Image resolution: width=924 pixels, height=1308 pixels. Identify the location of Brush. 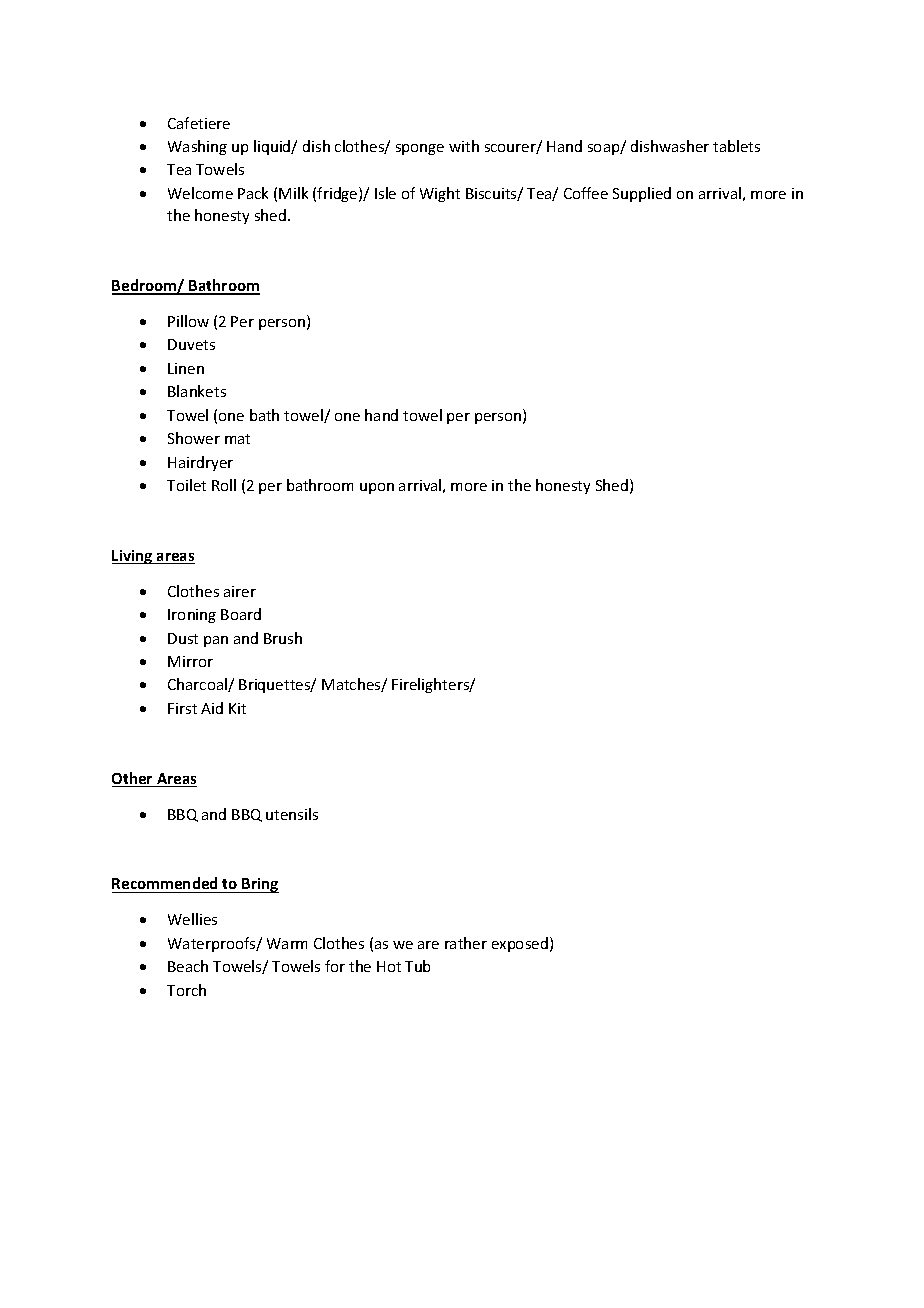
(283, 638).
